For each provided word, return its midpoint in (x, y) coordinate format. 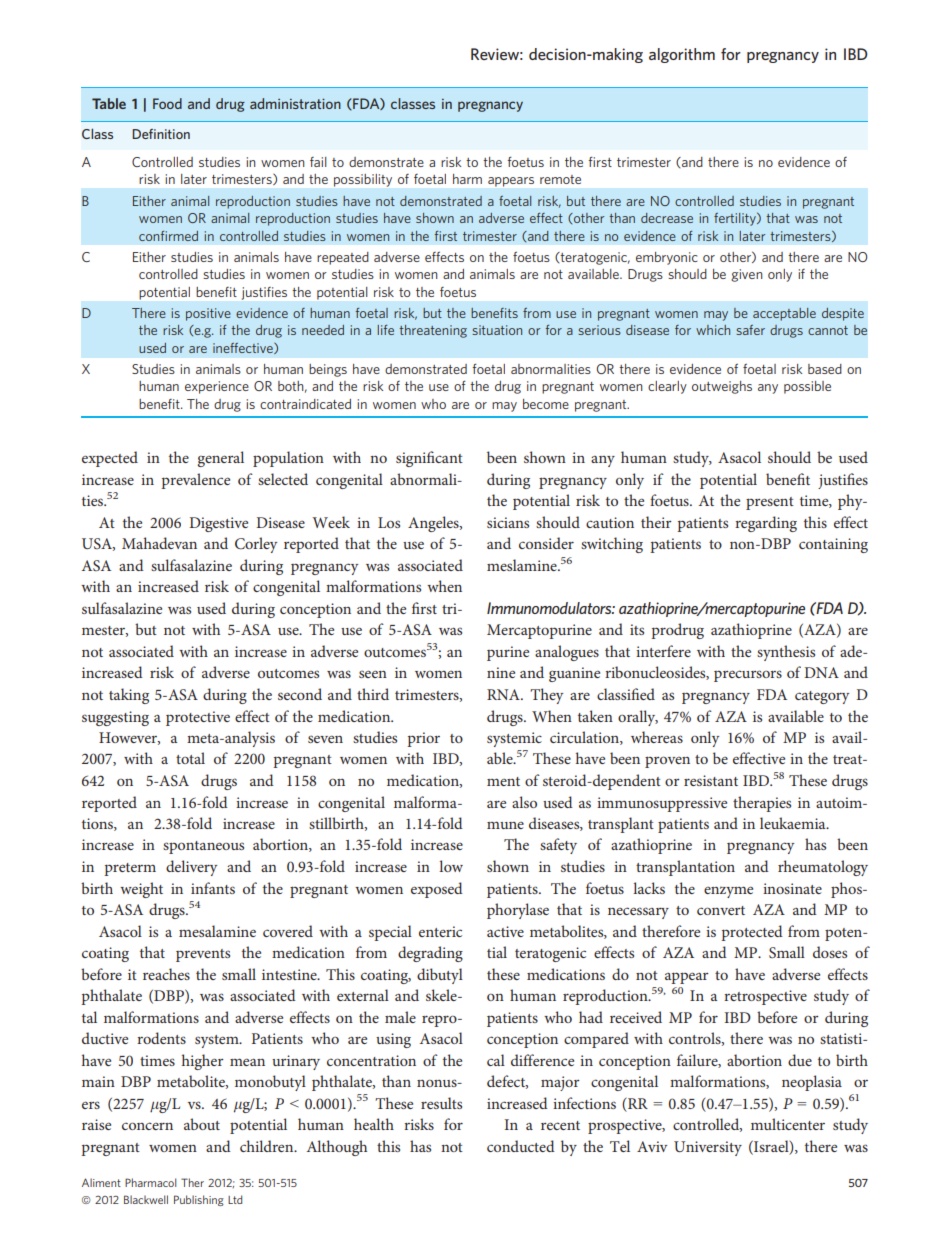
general (220, 459)
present (770, 503)
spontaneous (203, 847)
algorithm (682, 55)
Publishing (199, 1200)
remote (560, 179)
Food (167, 103)
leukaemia (794, 823)
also (524, 802)
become (546, 404)
